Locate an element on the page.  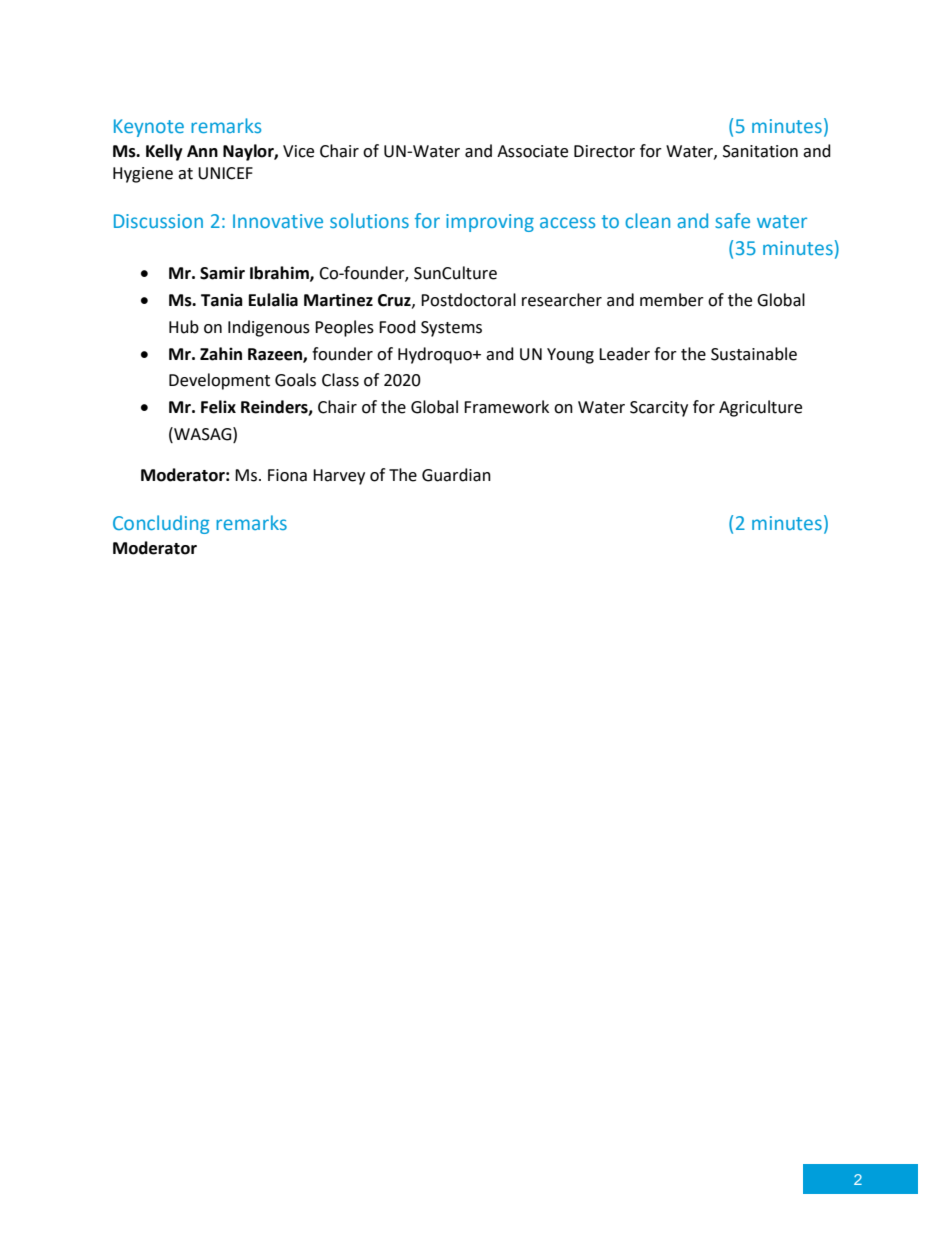
Sanitation is located at coordinates (760, 151).
